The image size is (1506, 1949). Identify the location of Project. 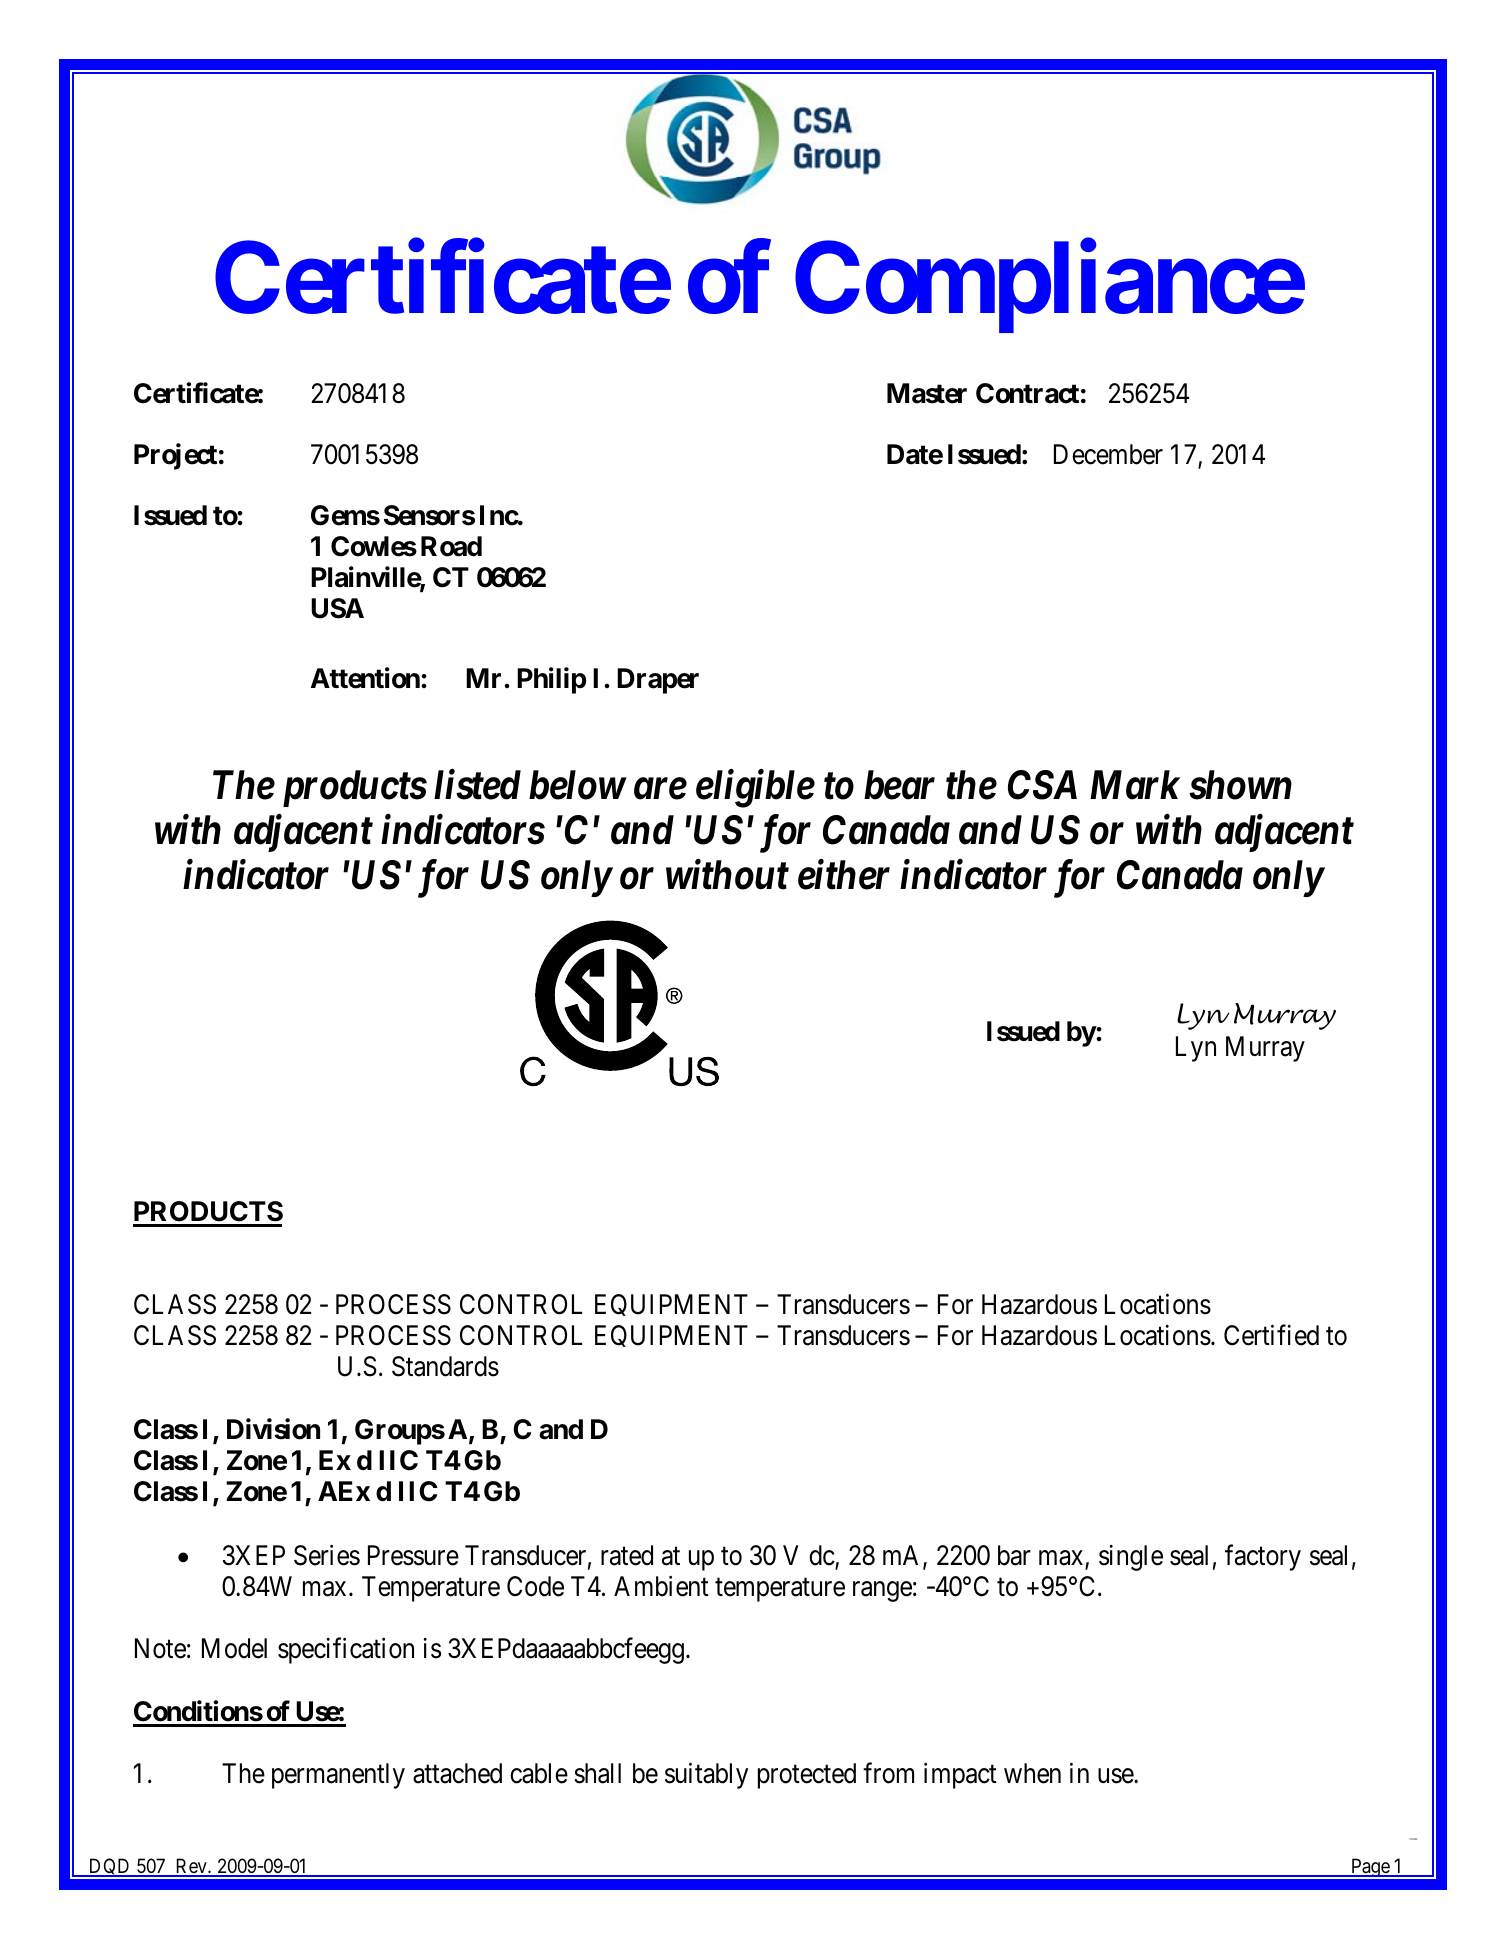
(175, 456).
